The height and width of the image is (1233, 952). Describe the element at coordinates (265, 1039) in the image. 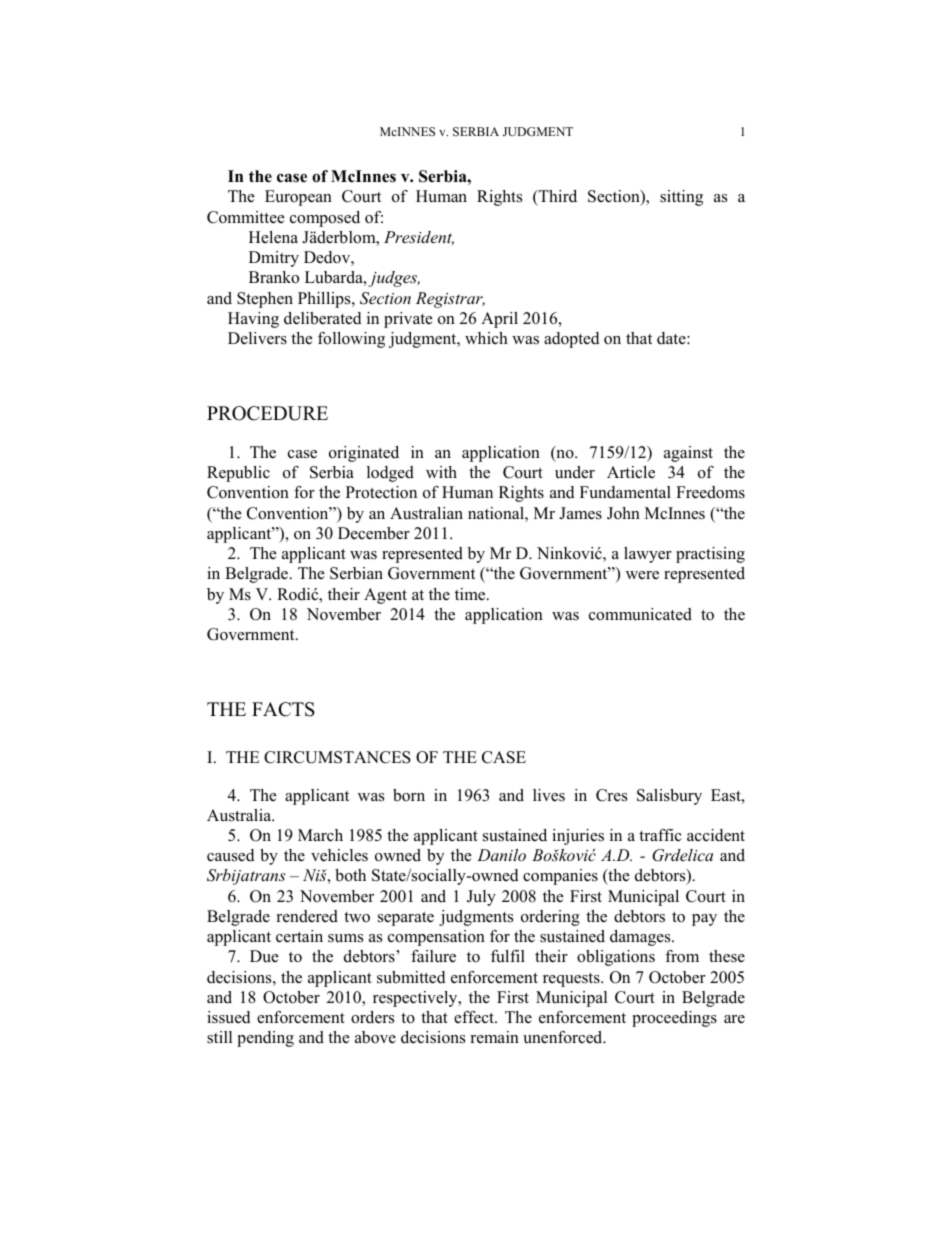

I see `pending` at that location.
